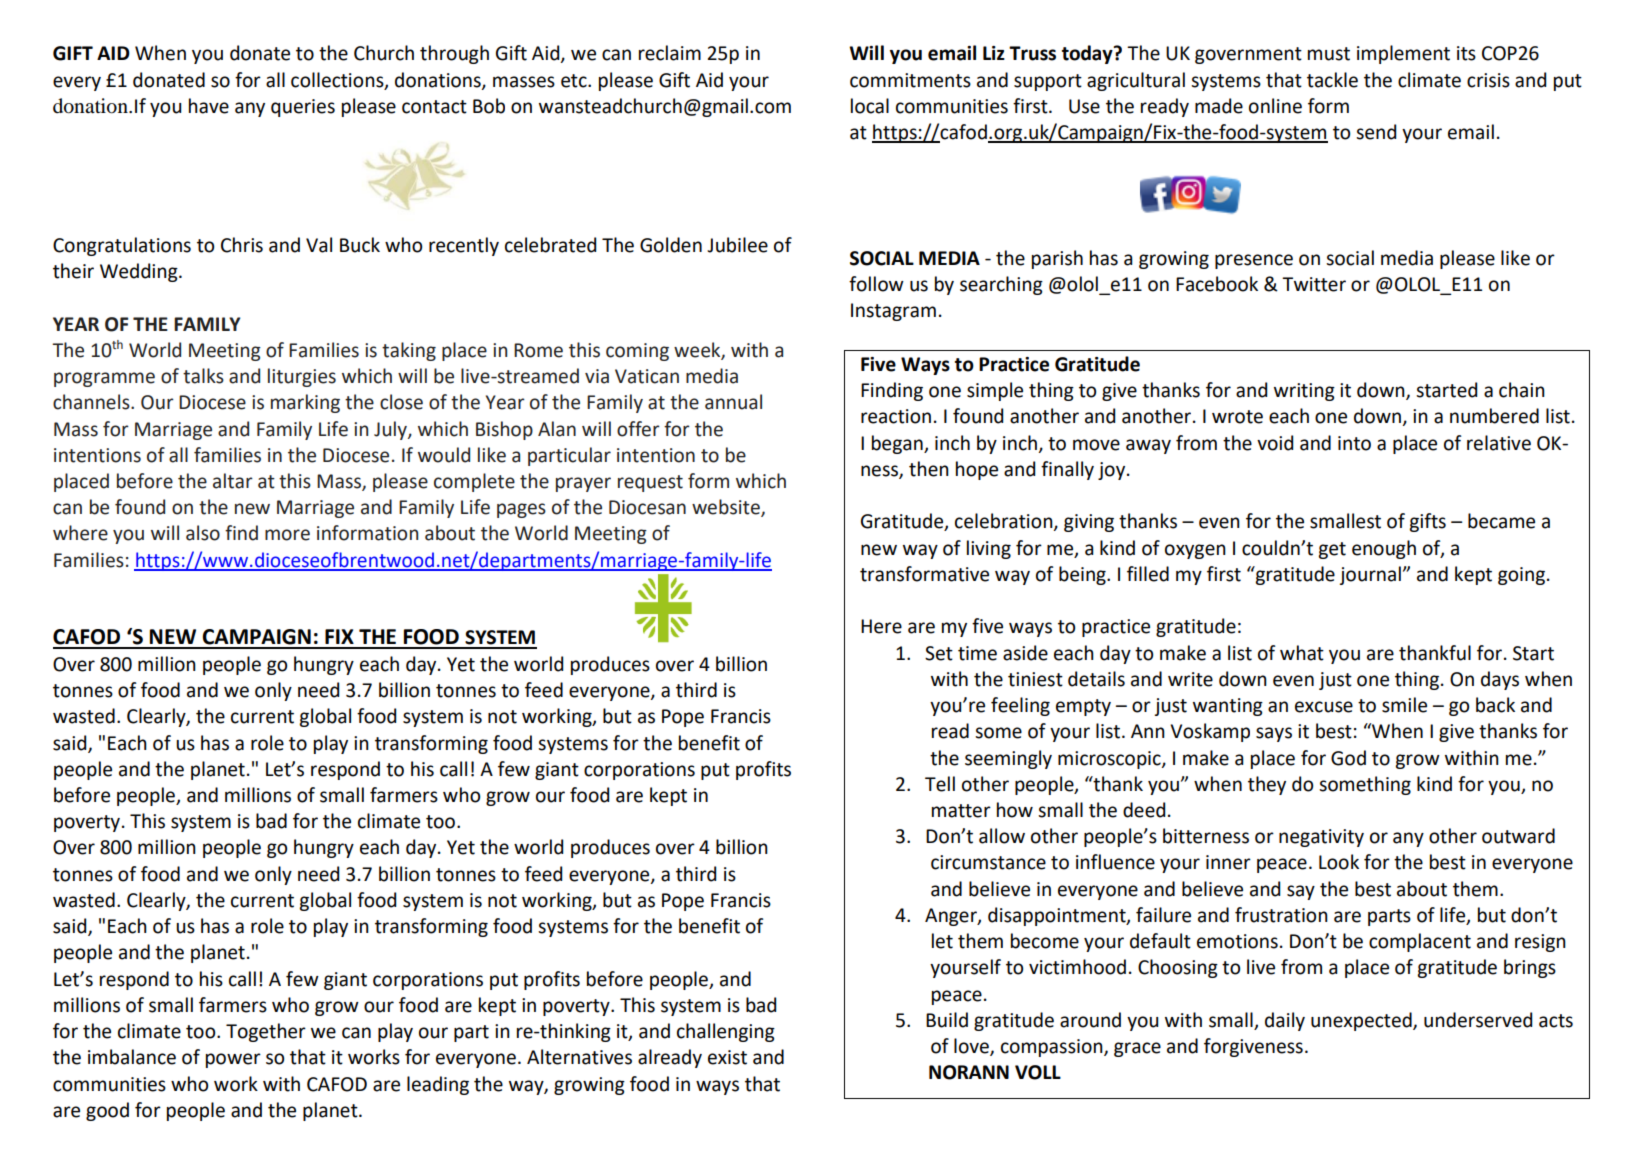 The width and height of the image is (1645, 1163). Describe the element at coordinates (870, 106) in the image. I see `local` at that location.
